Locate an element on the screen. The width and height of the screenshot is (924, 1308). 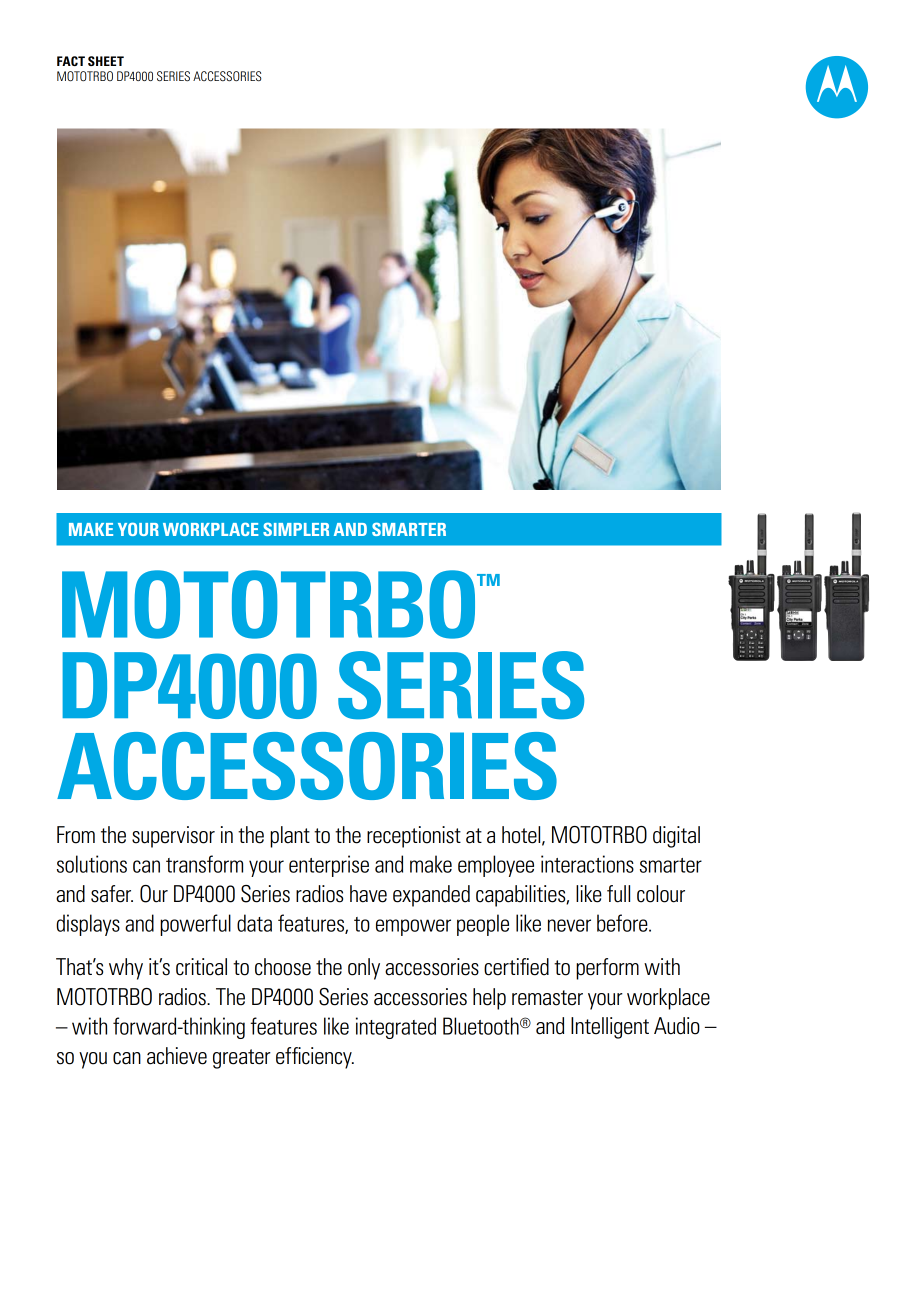
enterprise is located at coordinates (329, 866).
